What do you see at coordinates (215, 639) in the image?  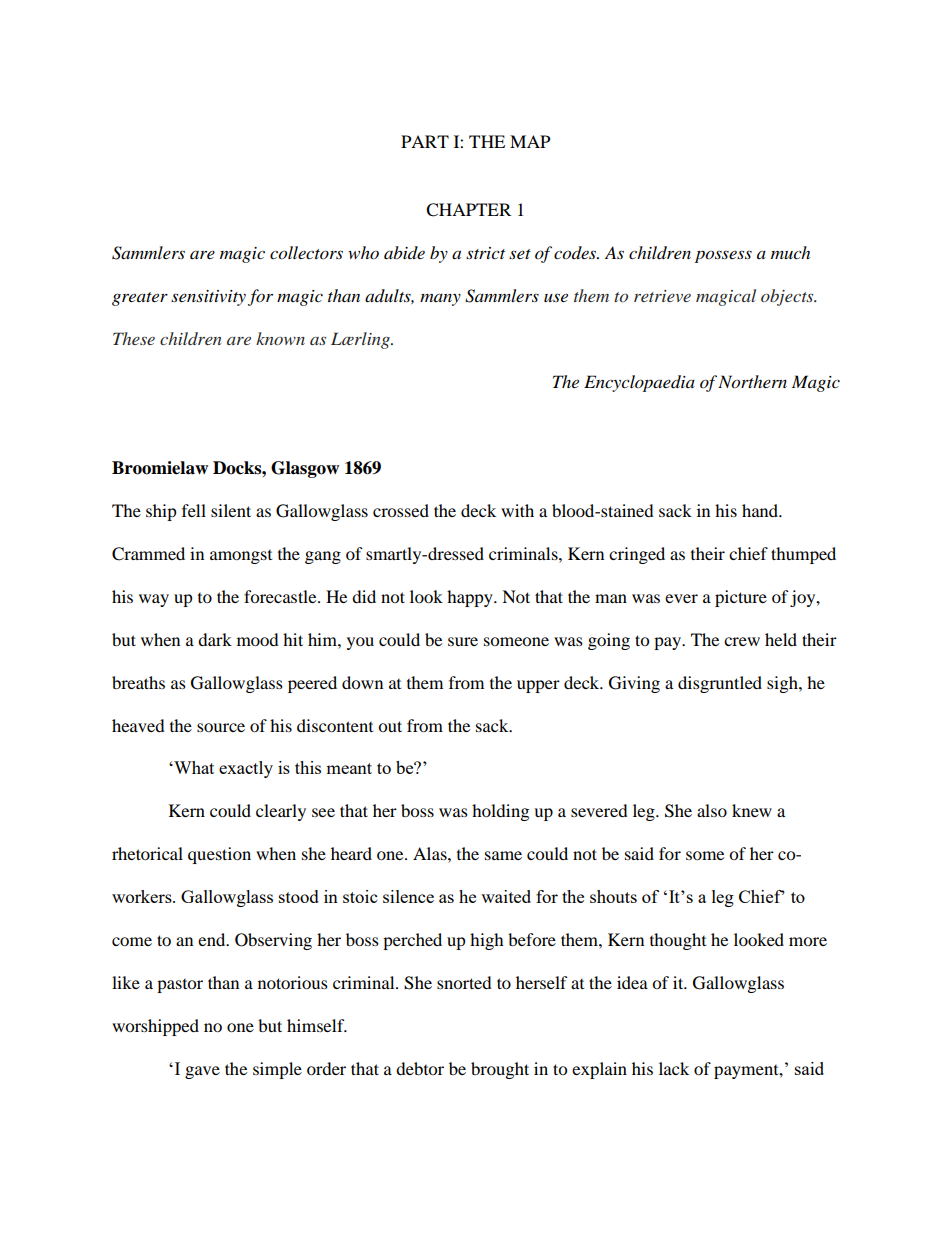 I see `dark` at bounding box center [215, 639].
